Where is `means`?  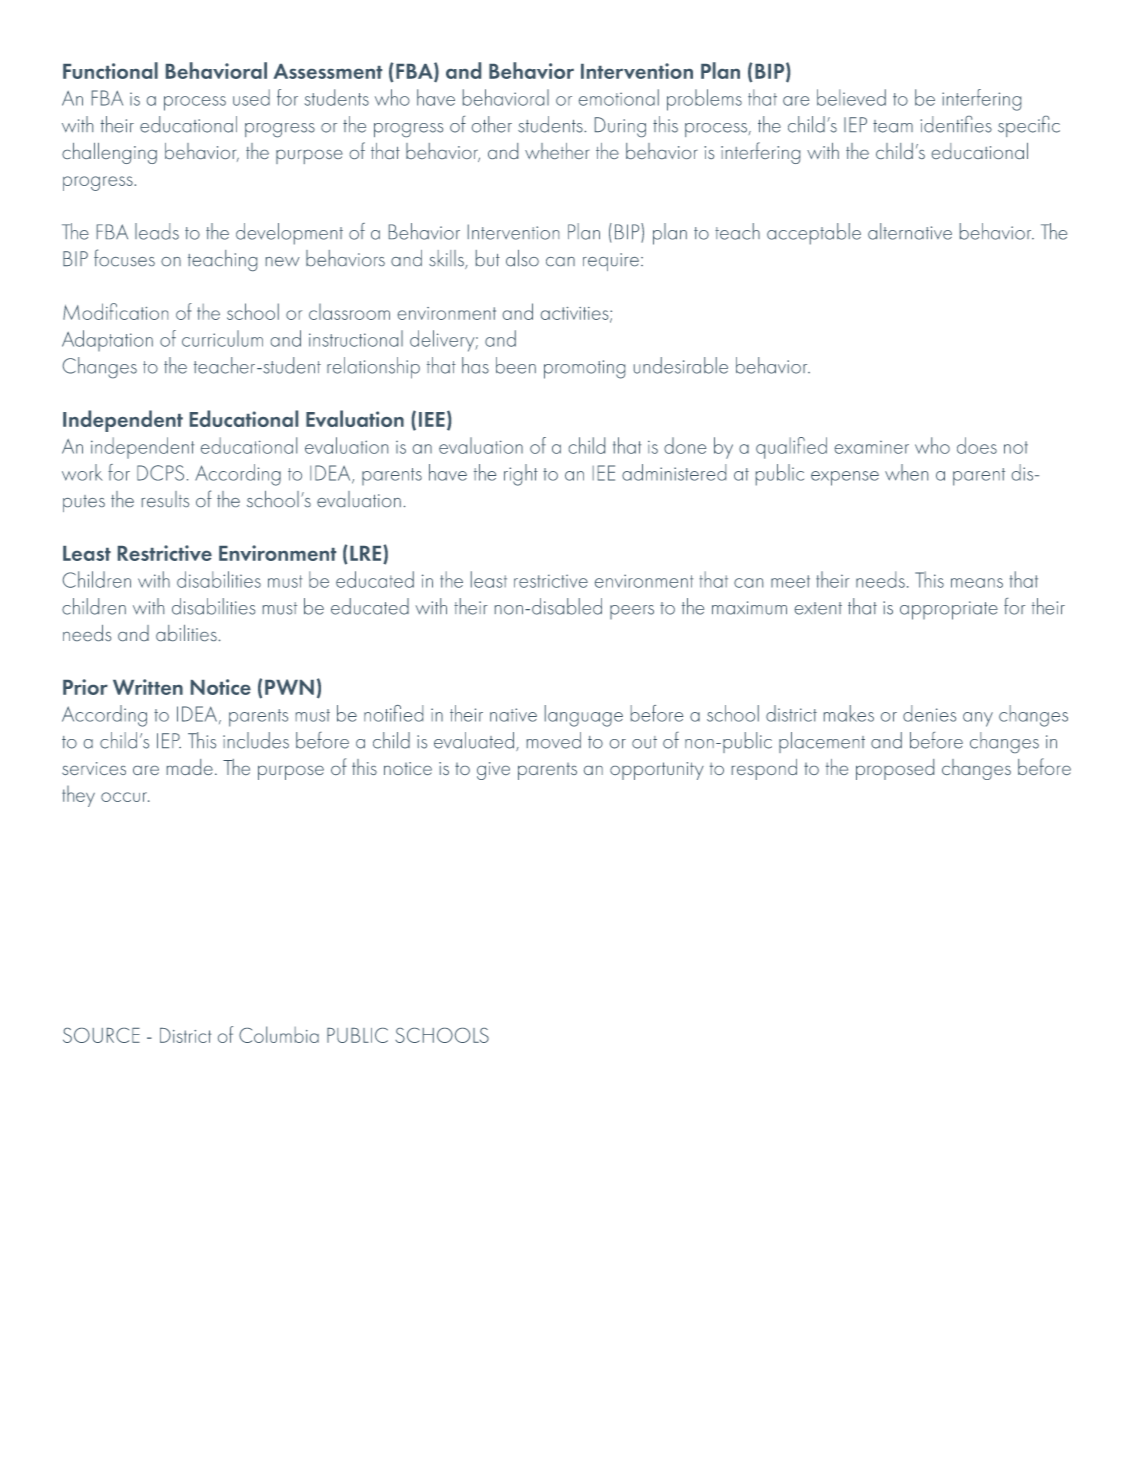 means is located at coordinates (977, 583).
